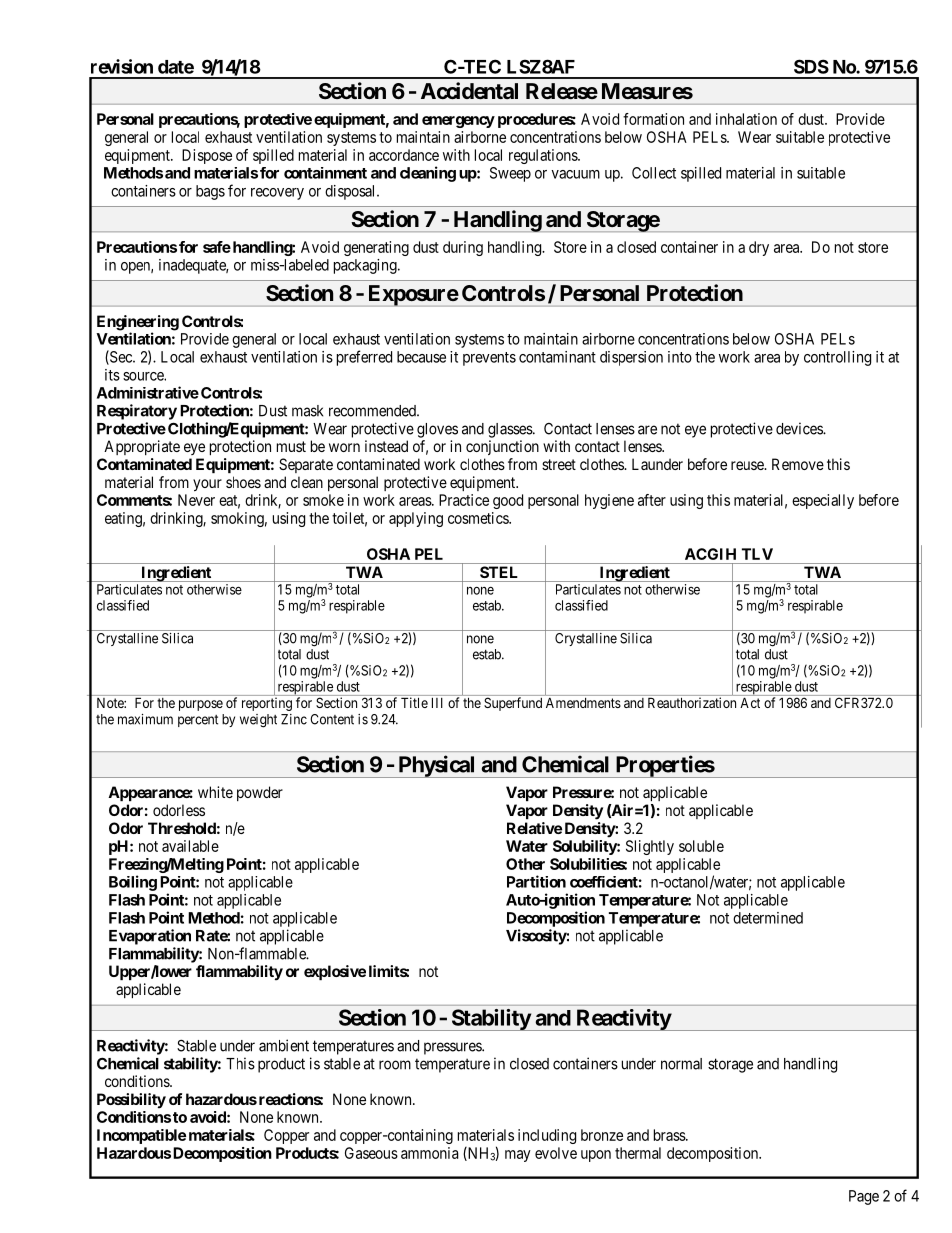  Describe the element at coordinates (746, 119) in the screenshot. I see `inhalation` at that location.
